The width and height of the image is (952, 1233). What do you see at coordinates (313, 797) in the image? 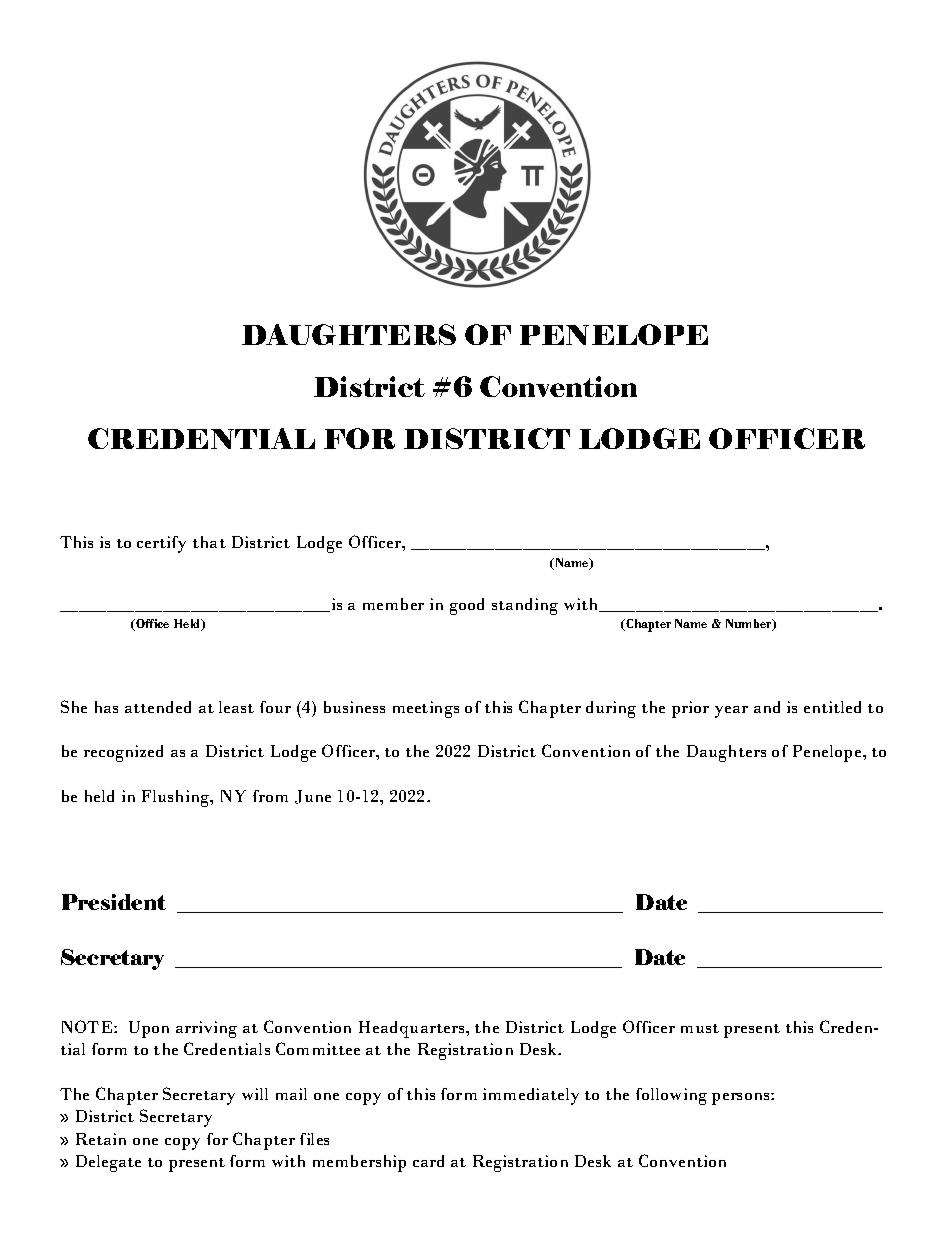
I see `June` at bounding box center [313, 797].
